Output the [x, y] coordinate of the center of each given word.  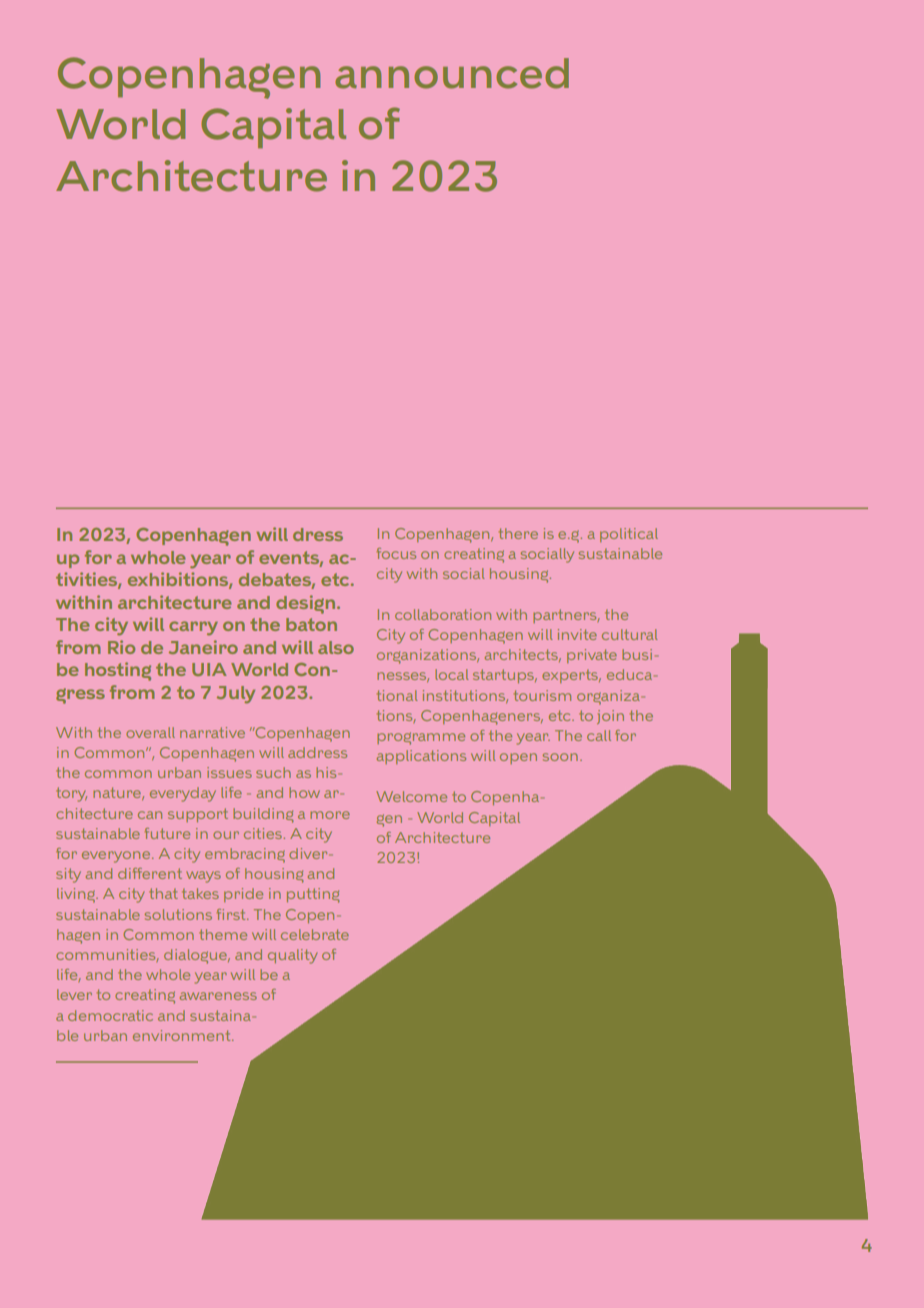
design [305, 604]
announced [452, 73]
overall [150, 732]
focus [396, 553]
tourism [542, 695]
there [518, 533]
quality [292, 956]
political [629, 535]
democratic [110, 1015]
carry [193, 628]
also [336, 647]
